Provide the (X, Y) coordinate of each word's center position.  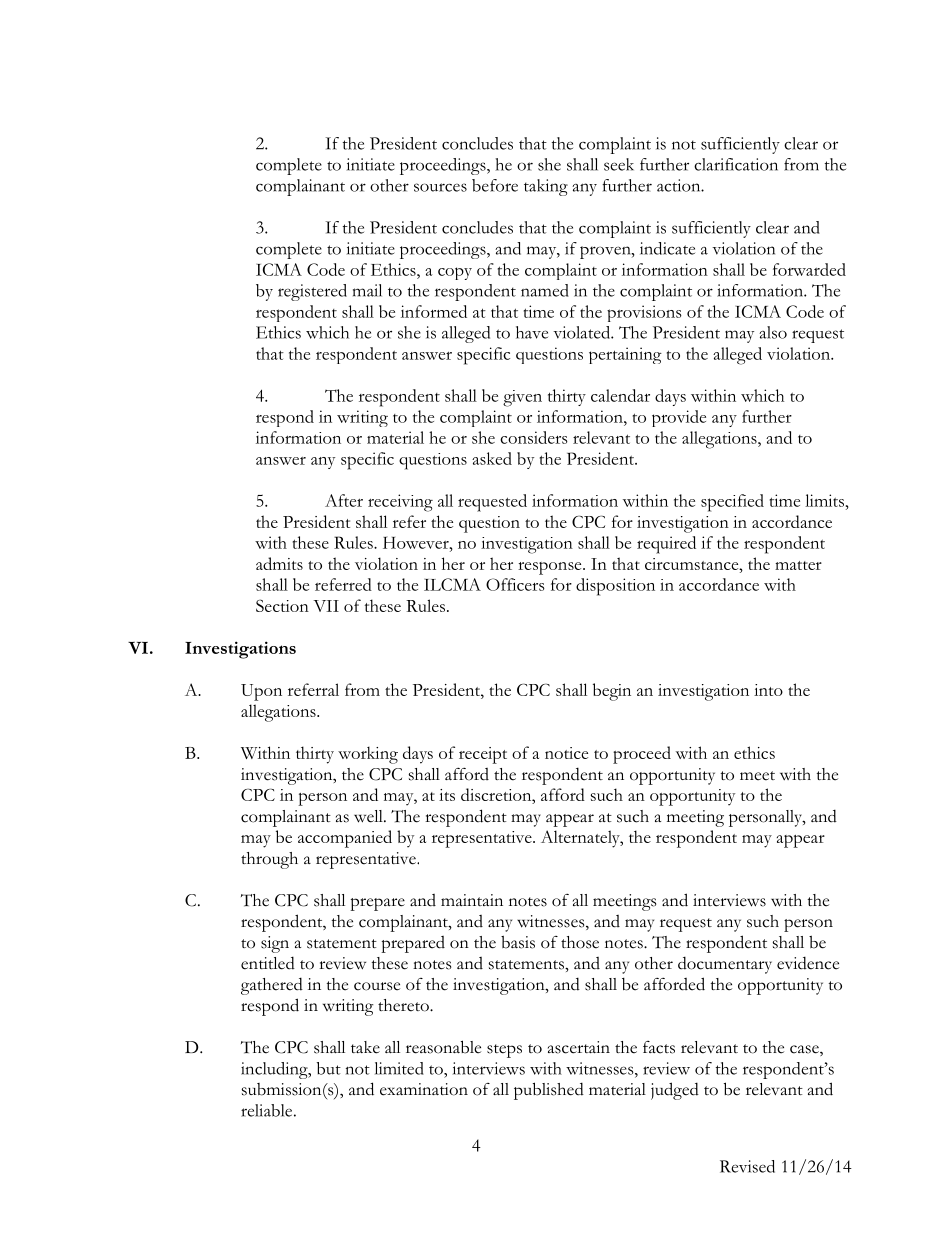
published (549, 1091)
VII (326, 606)
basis (518, 942)
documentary (725, 965)
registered (312, 292)
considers (534, 437)
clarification (736, 164)
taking (546, 187)
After (344, 500)
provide (679, 418)
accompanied (345, 839)
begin (612, 692)
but (329, 1068)
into (768, 690)
